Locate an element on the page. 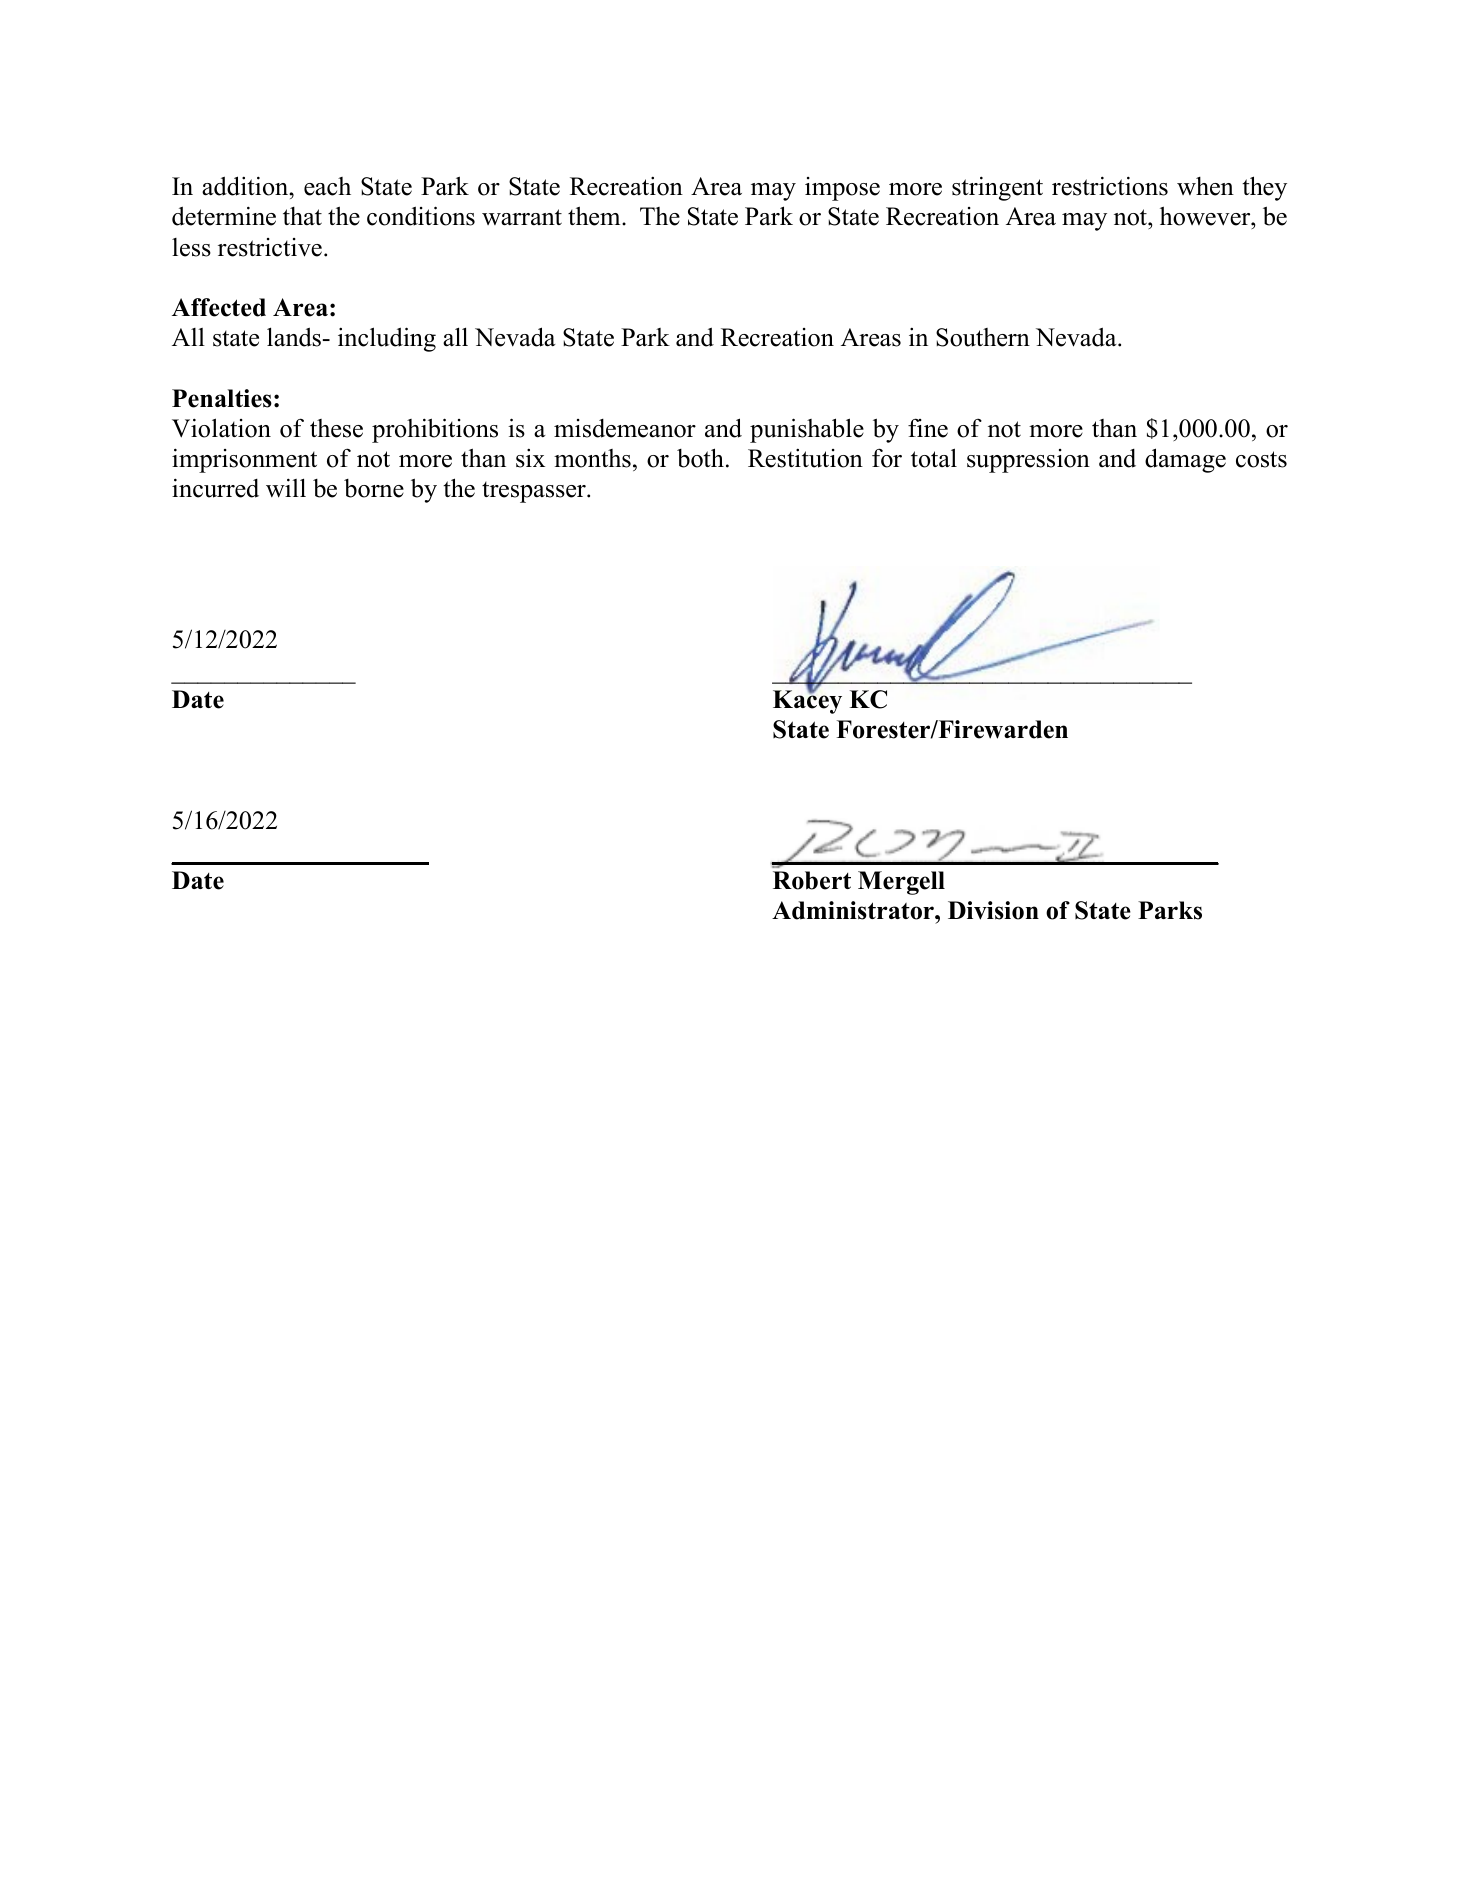 This document has height=1888, width=1459. punishable is located at coordinates (807, 430).
